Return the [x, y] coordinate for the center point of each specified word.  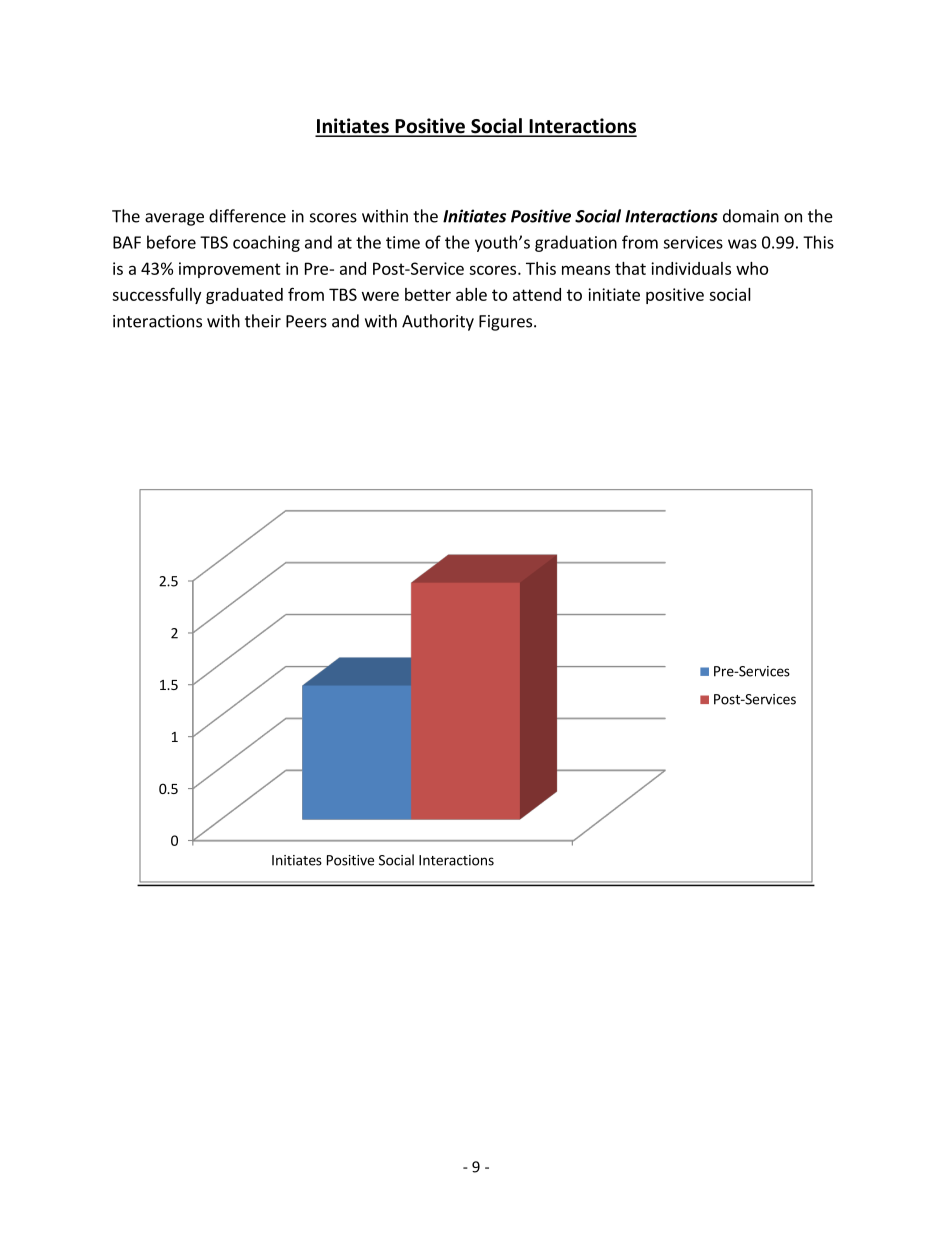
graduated [244, 296]
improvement [230, 270]
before [171, 242]
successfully [156, 295]
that [630, 268]
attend [537, 294]
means [586, 270]
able [471, 294]
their [263, 321]
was [742, 244]
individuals [691, 268]
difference [247, 216]
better [428, 294]
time [403, 242]
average [174, 219]
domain [751, 216]
